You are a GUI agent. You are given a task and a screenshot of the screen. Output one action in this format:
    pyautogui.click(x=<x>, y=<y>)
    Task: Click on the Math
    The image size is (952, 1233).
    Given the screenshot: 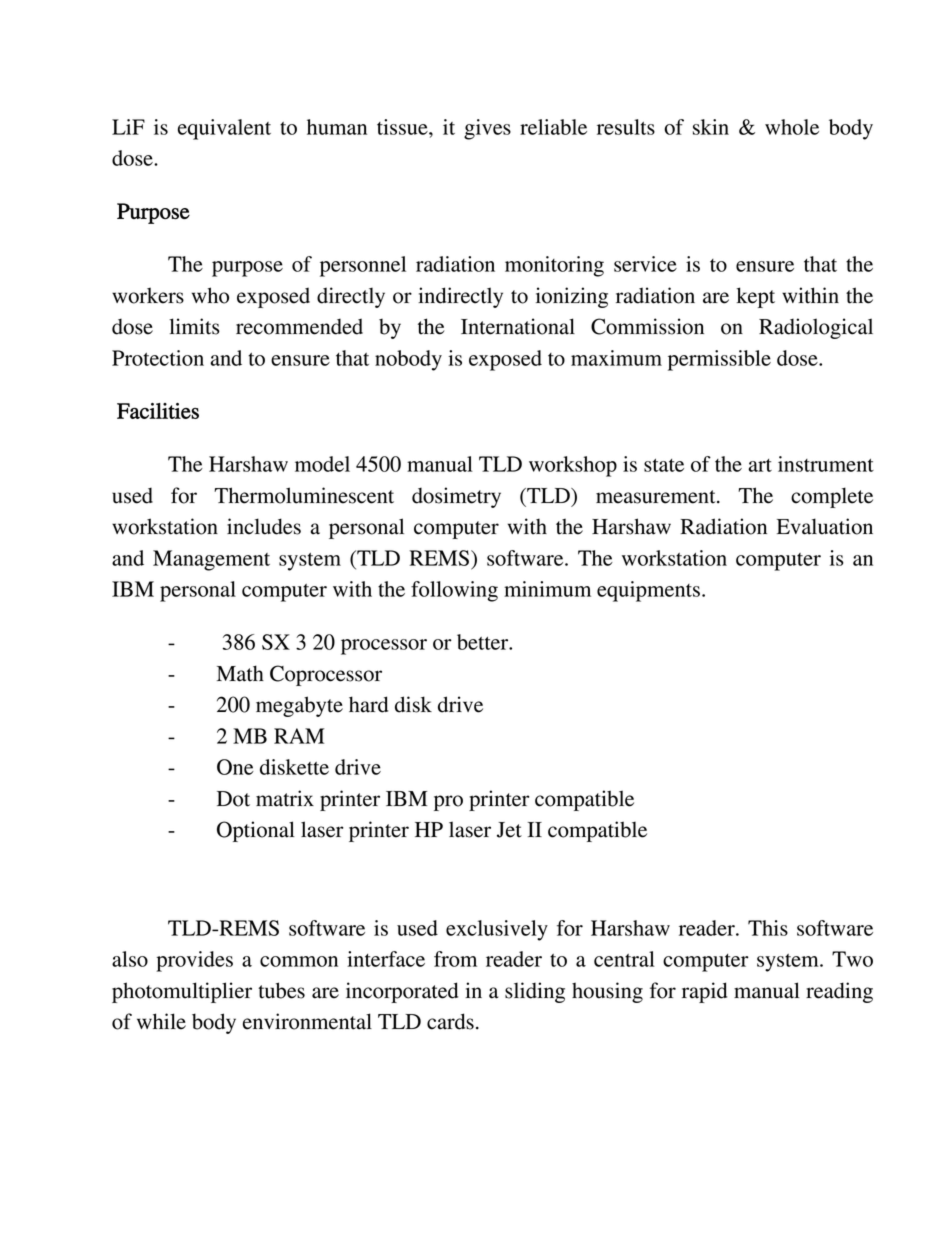 What is the action you would take?
    pyautogui.click(x=240, y=673)
